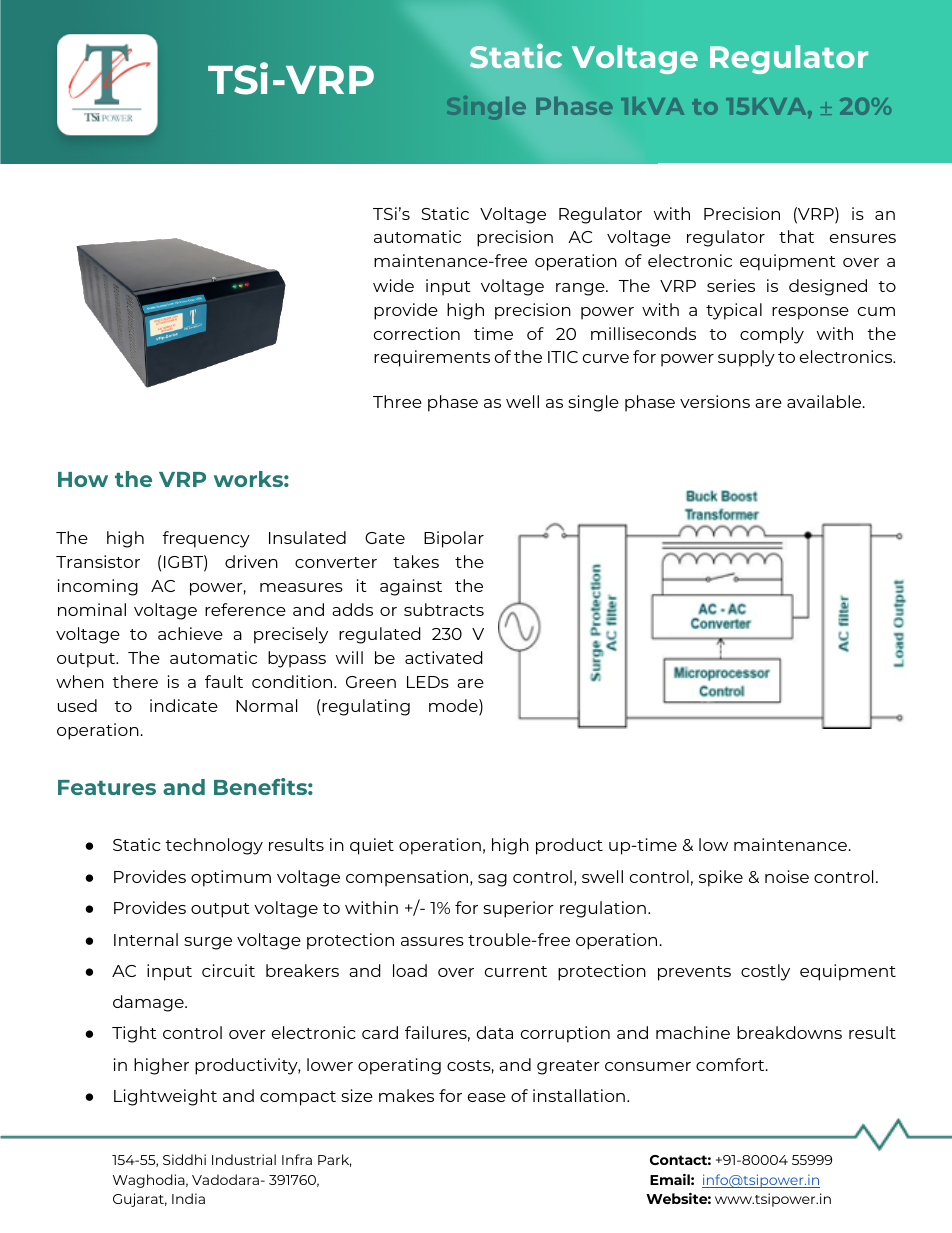 This screenshot has width=952, height=1233. What do you see at coordinates (432, 941) in the screenshot?
I see `assures` at bounding box center [432, 941].
